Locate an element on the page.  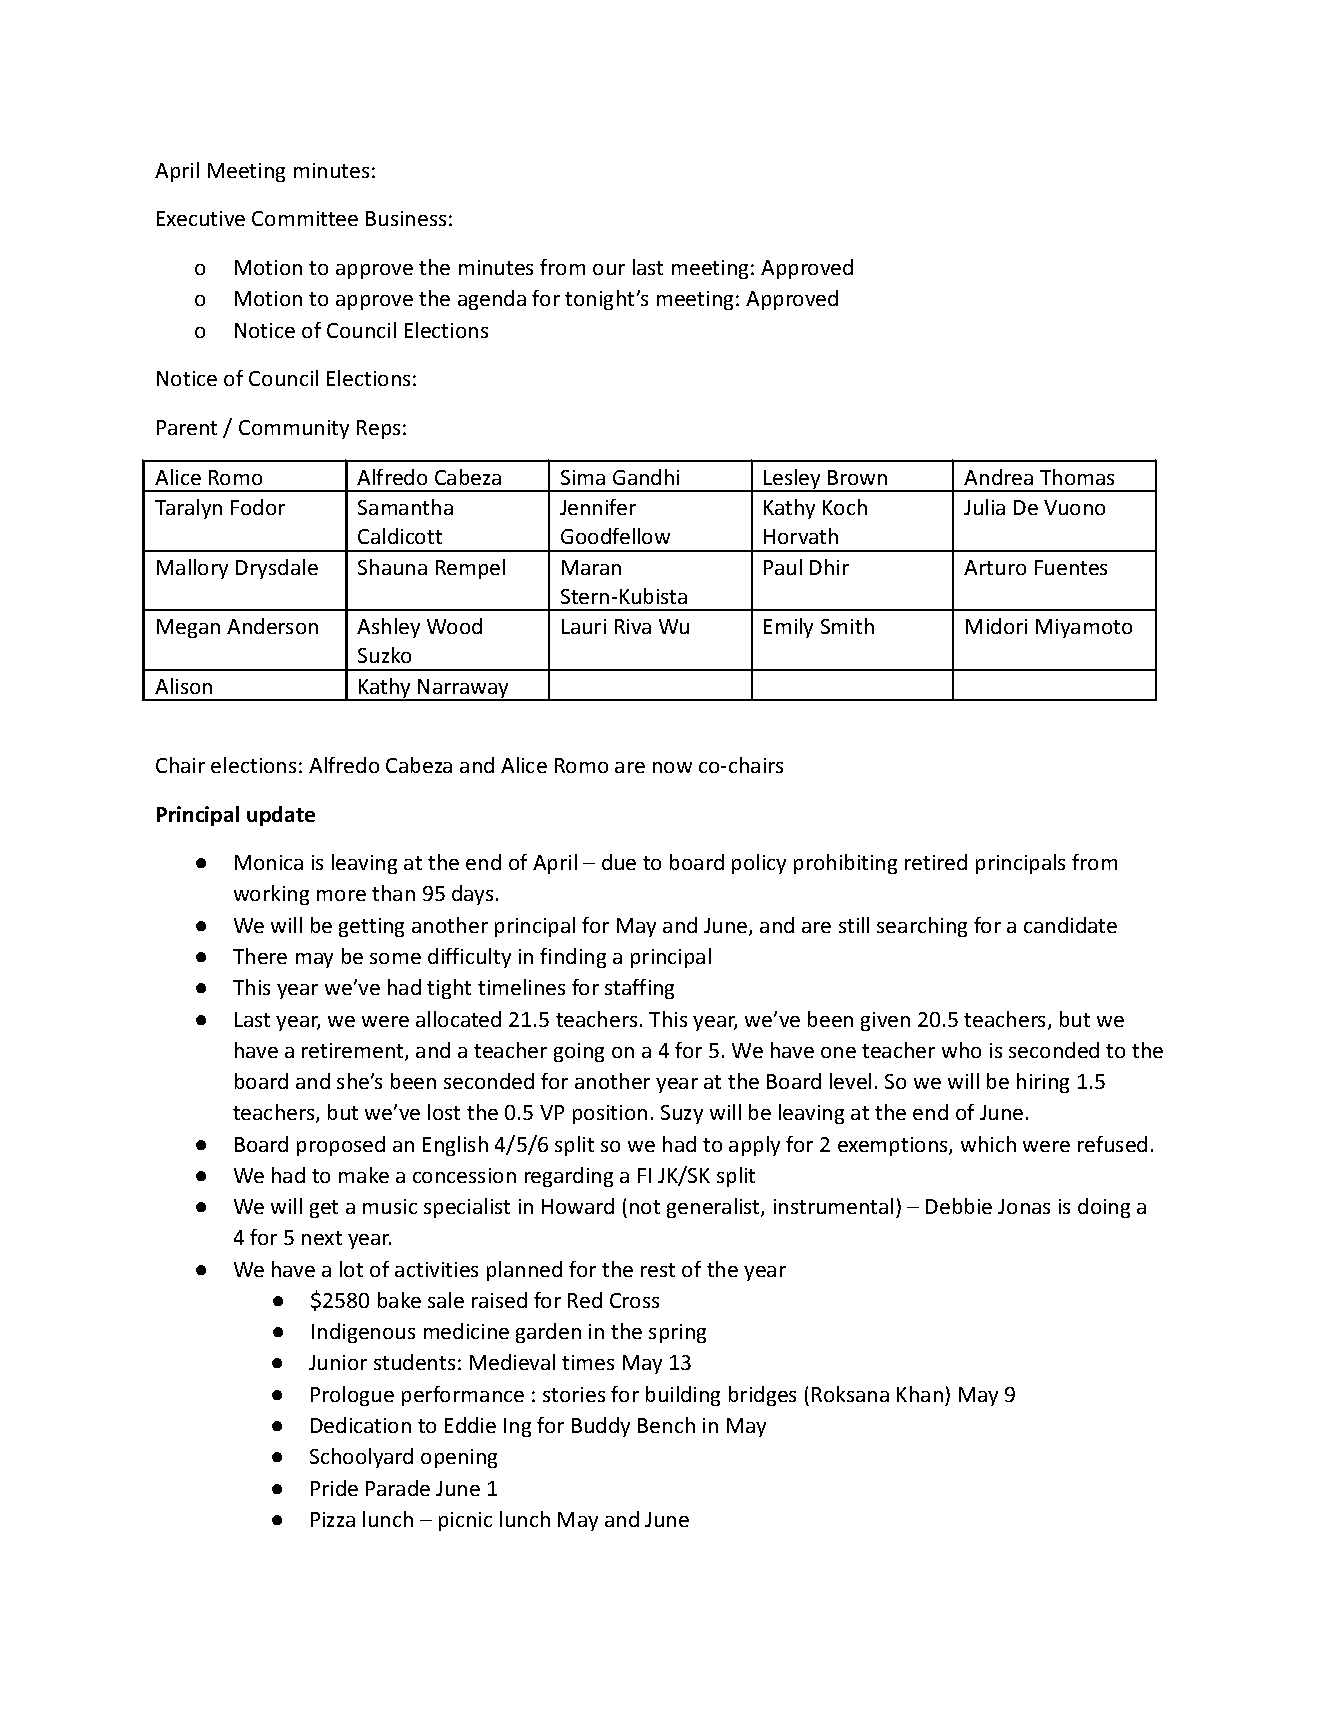
regarding is located at coordinates (569, 1177).
